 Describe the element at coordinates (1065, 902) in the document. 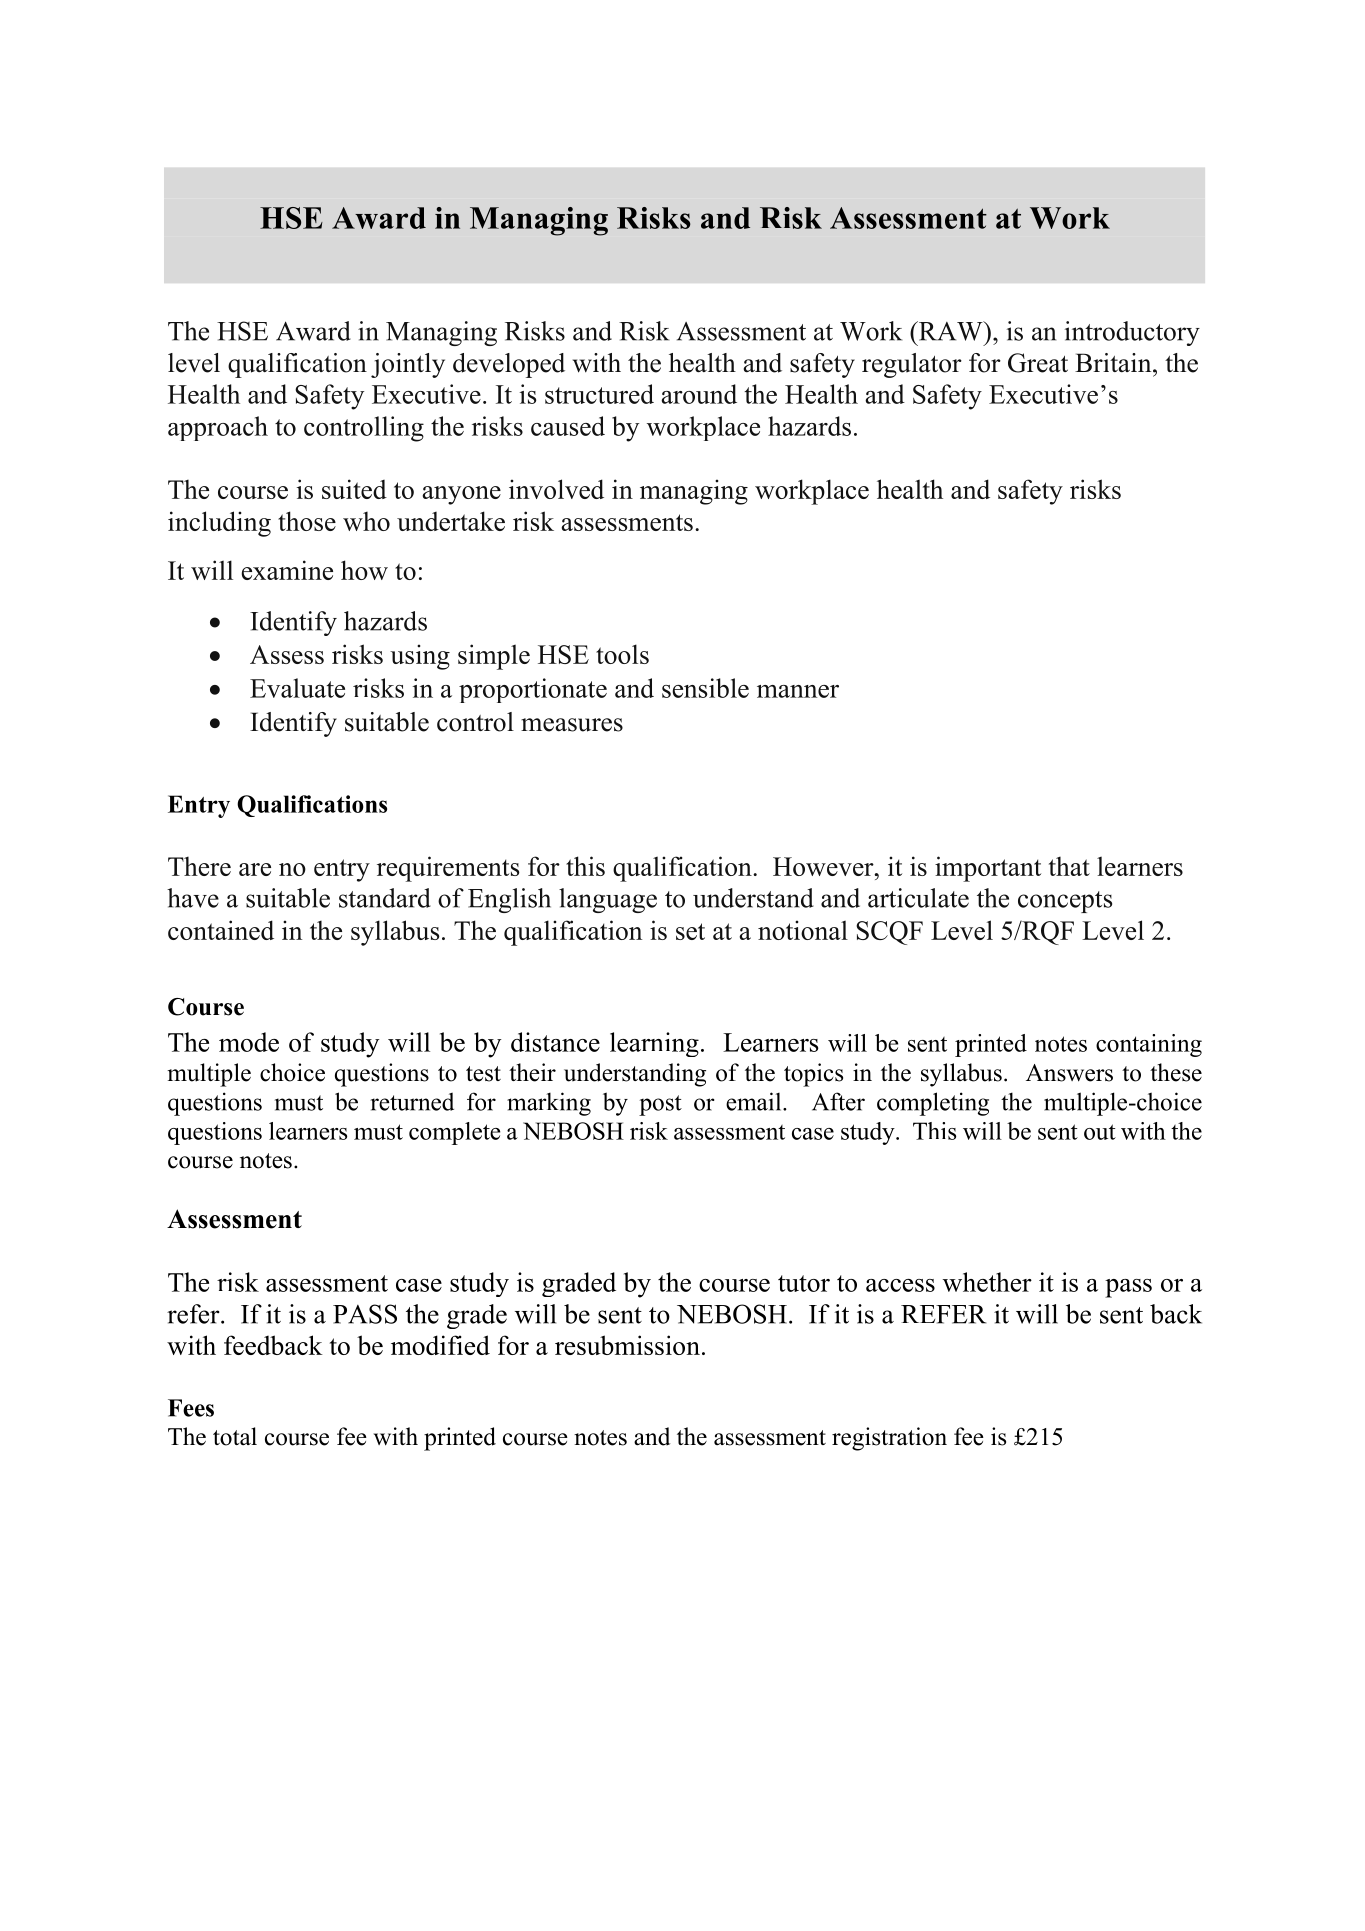

I see `concepts` at that location.
